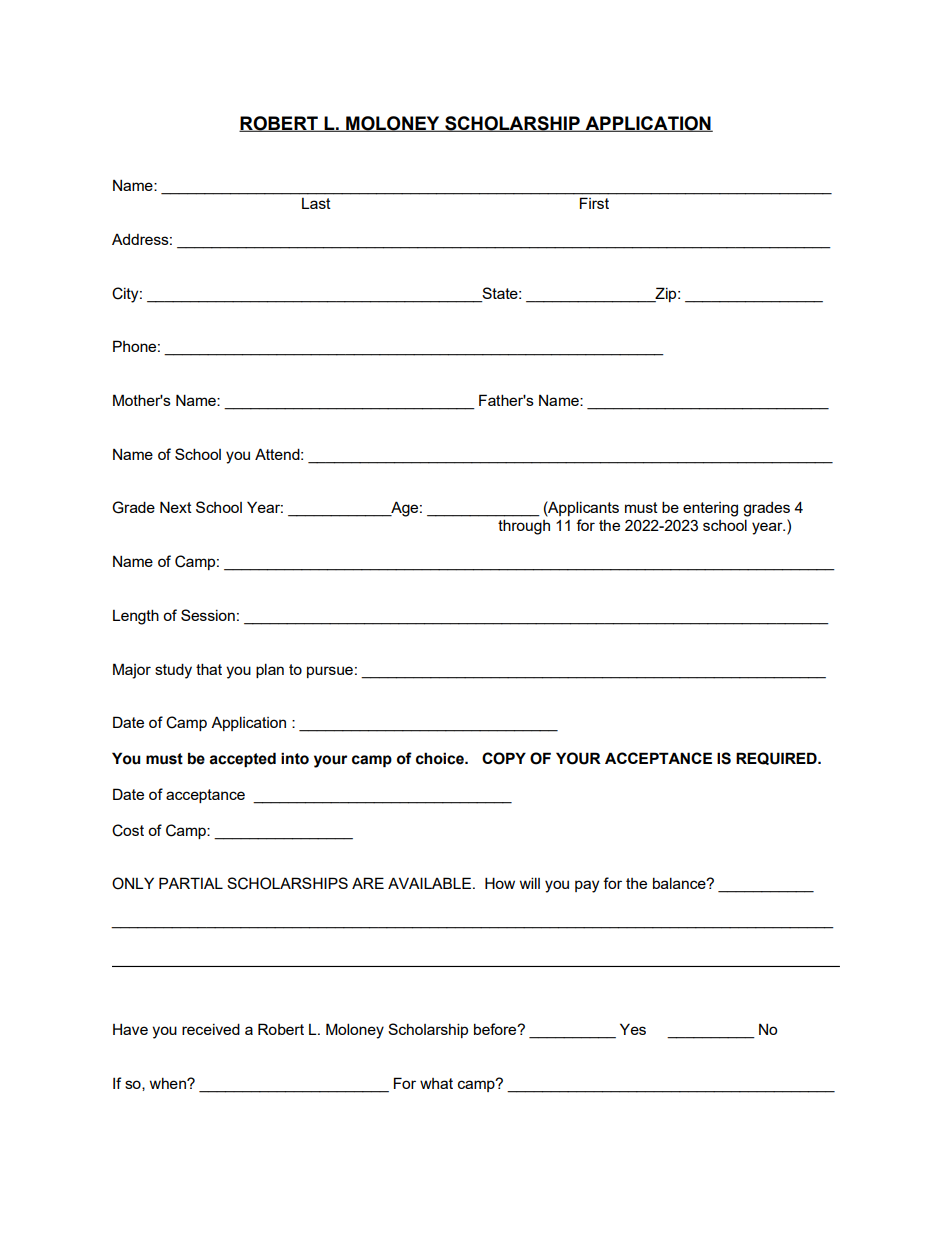  Describe the element at coordinates (209, 669) in the screenshot. I see `that` at that location.
